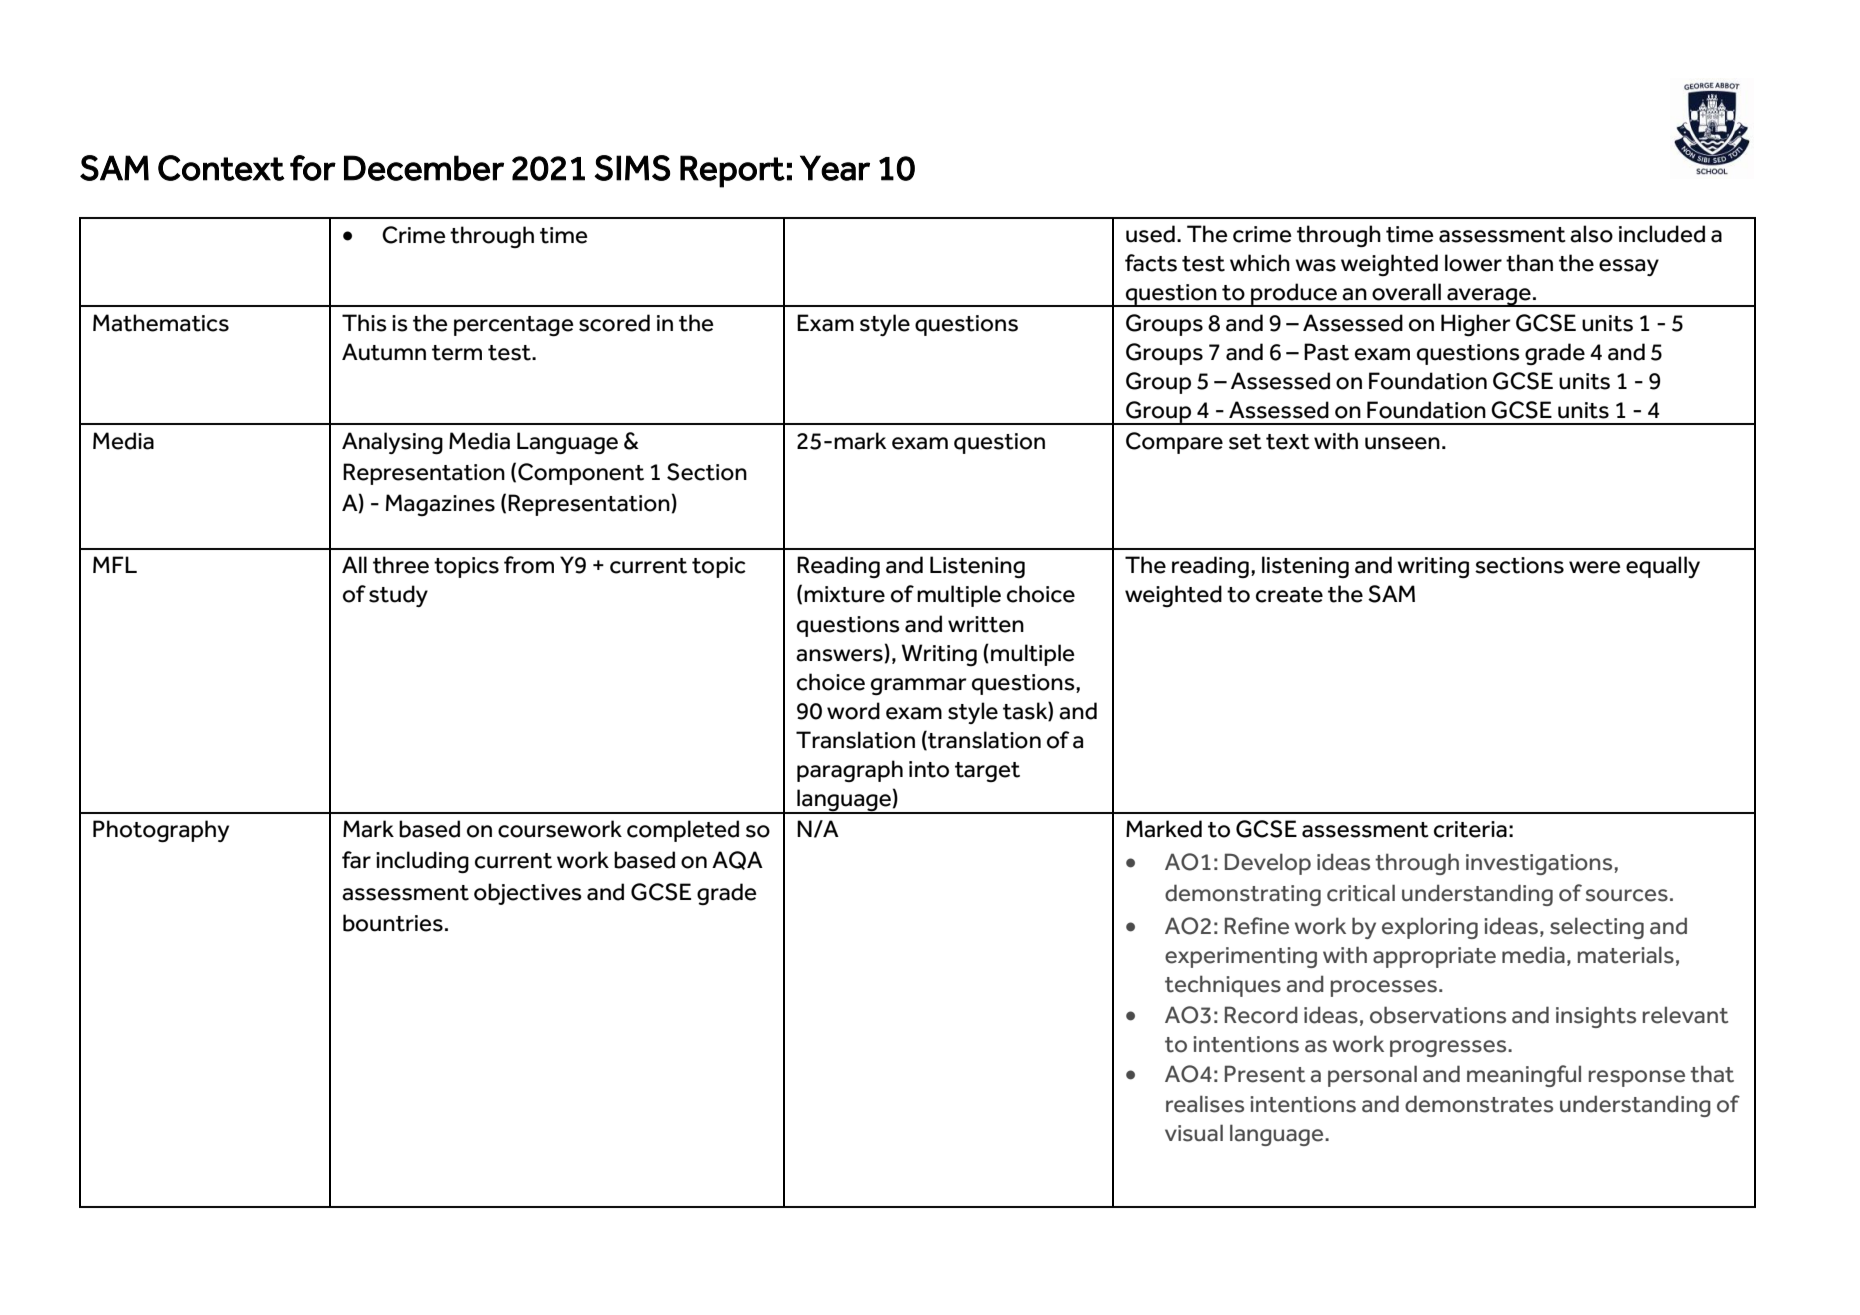  What do you see at coordinates (528, 894) in the document?
I see `objectives` at bounding box center [528, 894].
